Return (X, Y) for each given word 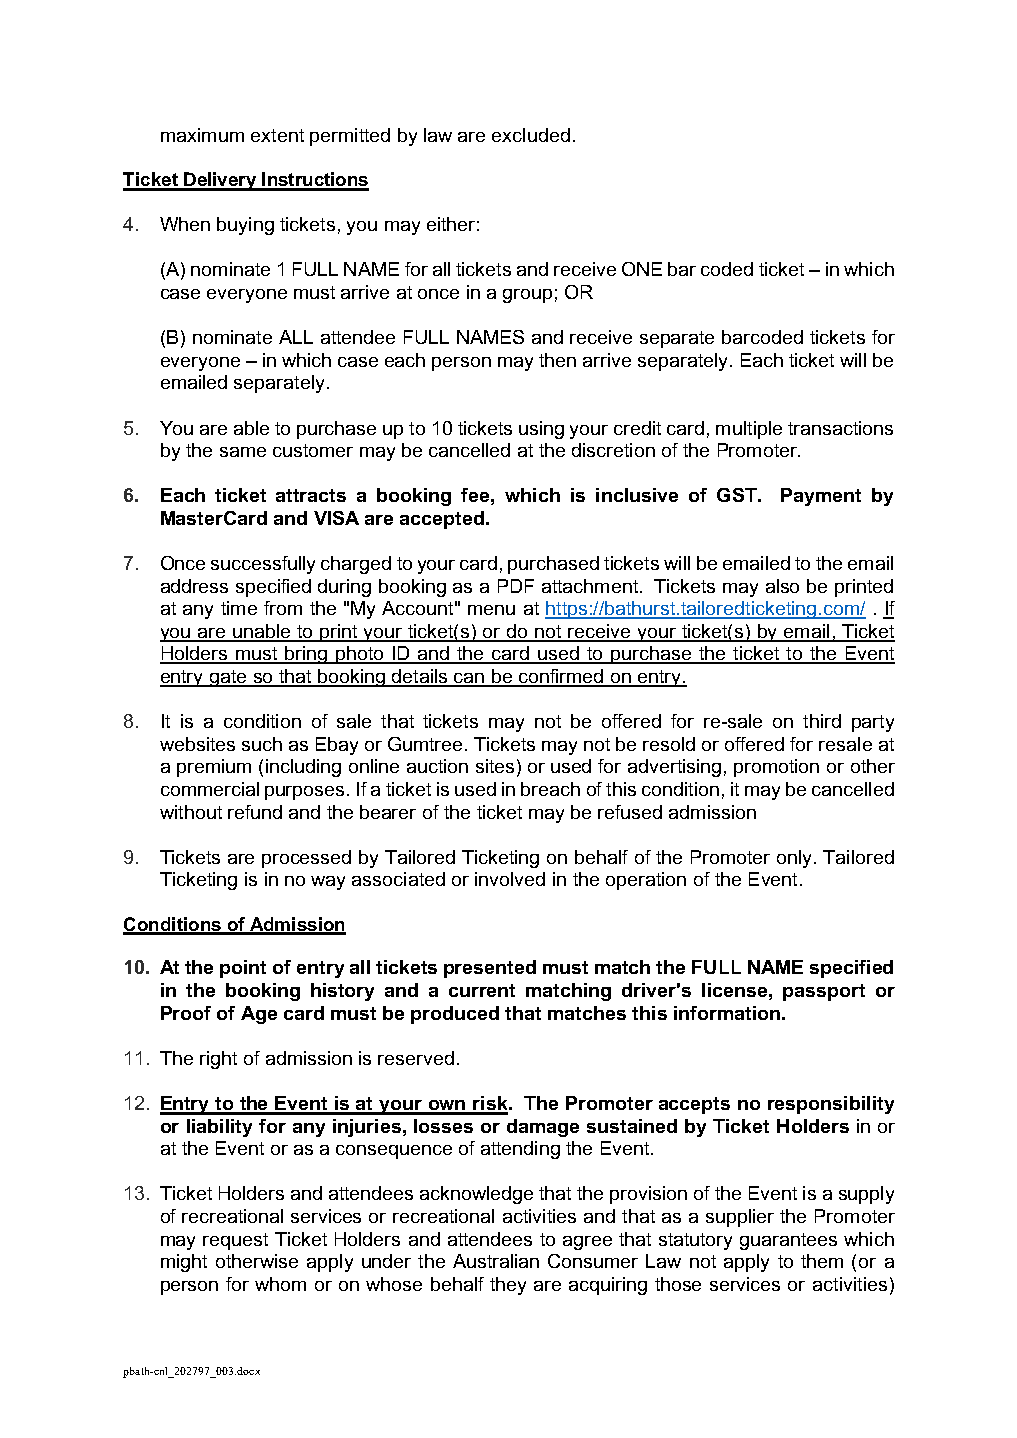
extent (277, 135)
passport (824, 992)
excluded (531, 135)
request (235, 1241)
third (822, 721)
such (262, 744)
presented (490, 969)
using (541, 430)
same (243, 452)
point (243, 969)
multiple (749, 430)
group (527, 296)
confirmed (560, 677)
